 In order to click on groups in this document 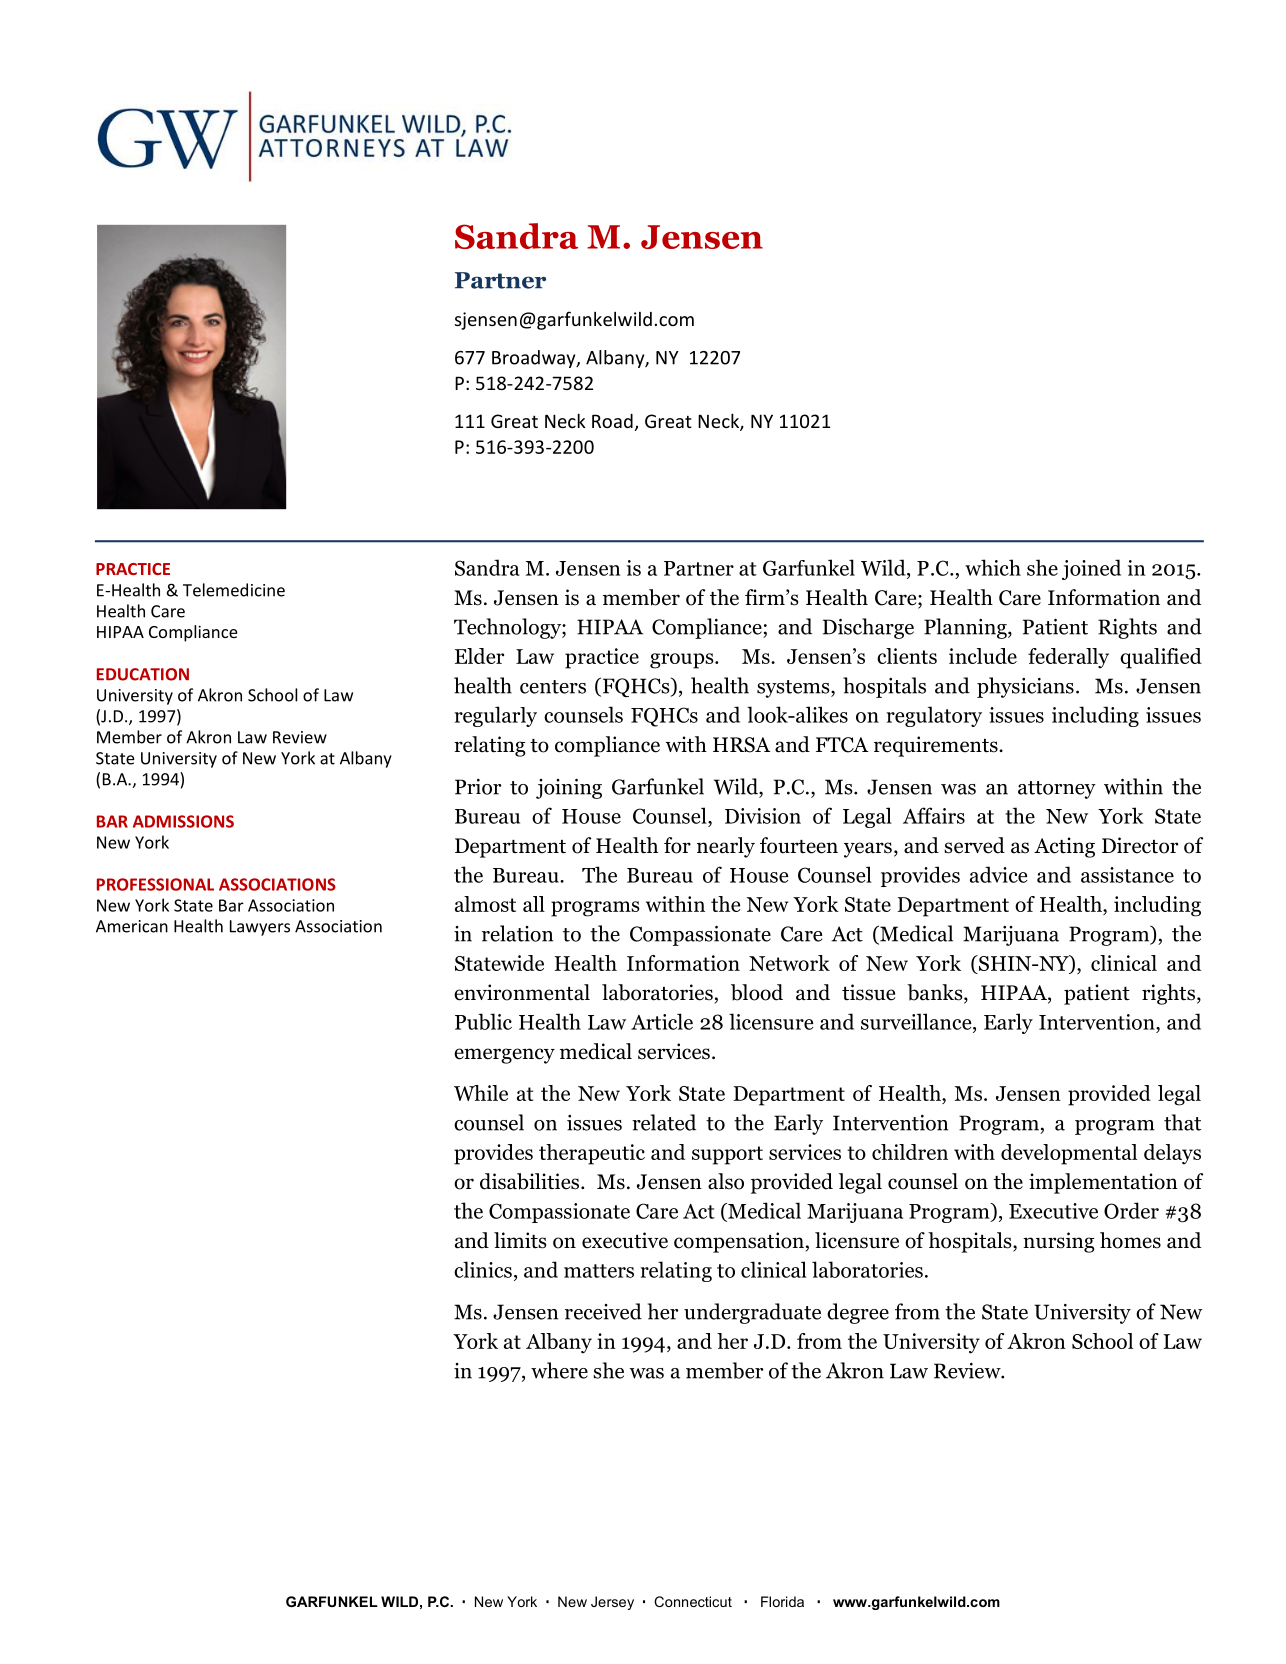, I will do `click(683, 661)`.
